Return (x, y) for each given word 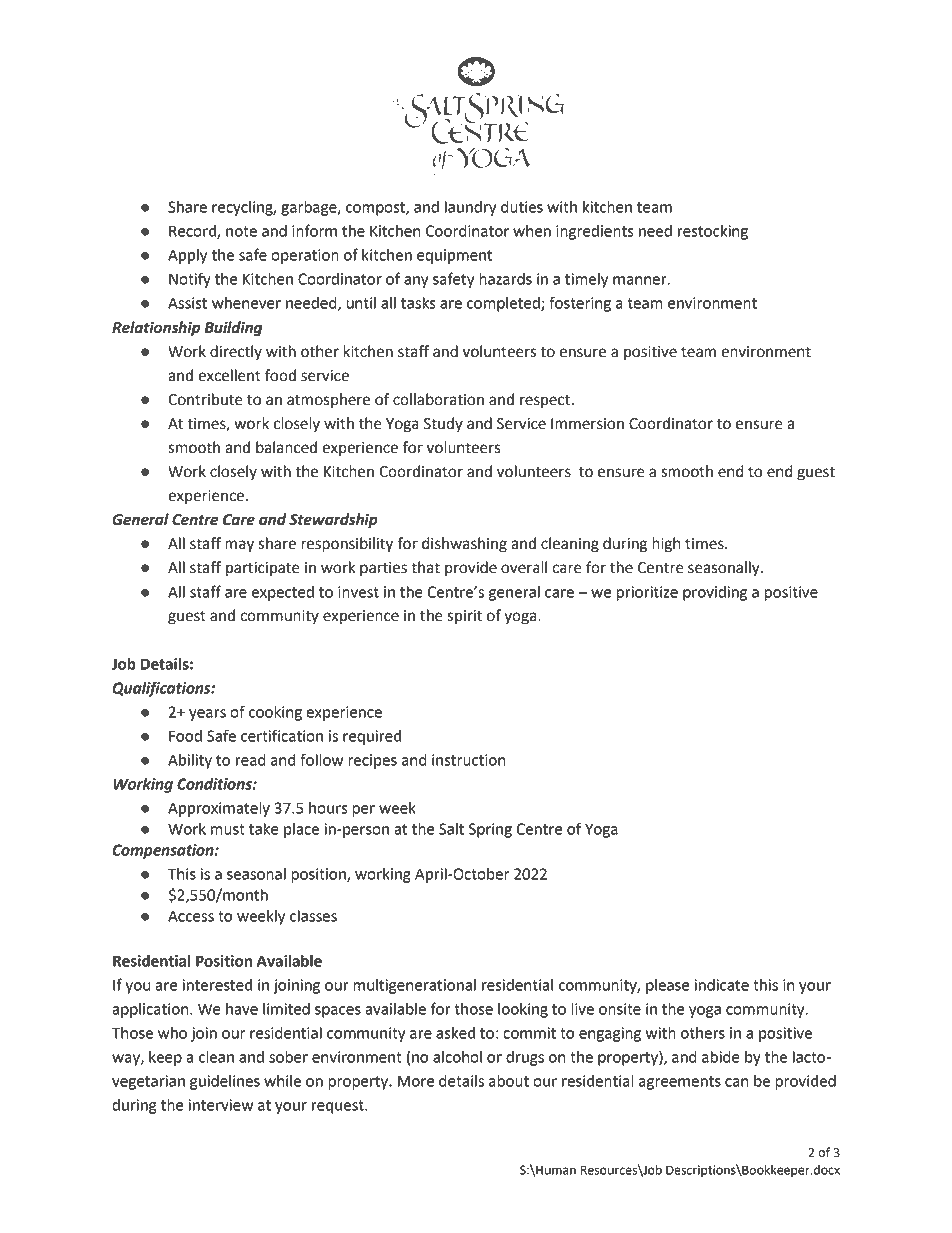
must (228, 829)
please (667, 986)
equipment (454, 256)
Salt (451, 829)
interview (221, 1105)
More (416, 1081)
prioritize (647, 593)
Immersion (587, 424)
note (241, 231)
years (207, 715)
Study (443, 425)
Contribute (205, 399)
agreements (680, 1083)
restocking (713, 232)
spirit (464, 617)
